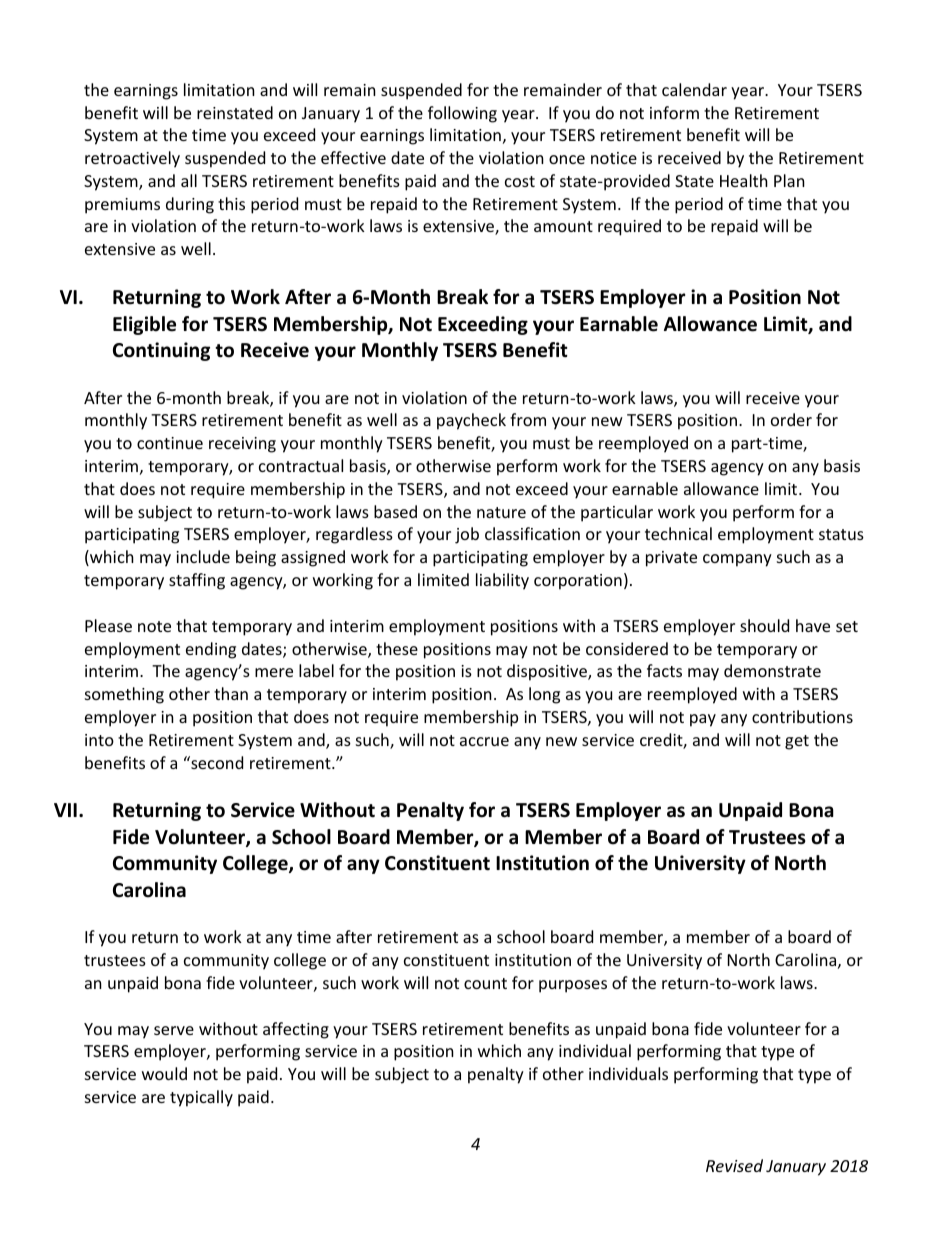 The height and width of the screenshot is (1233, 952). I want to click on paycheck, so click(471, 421).
